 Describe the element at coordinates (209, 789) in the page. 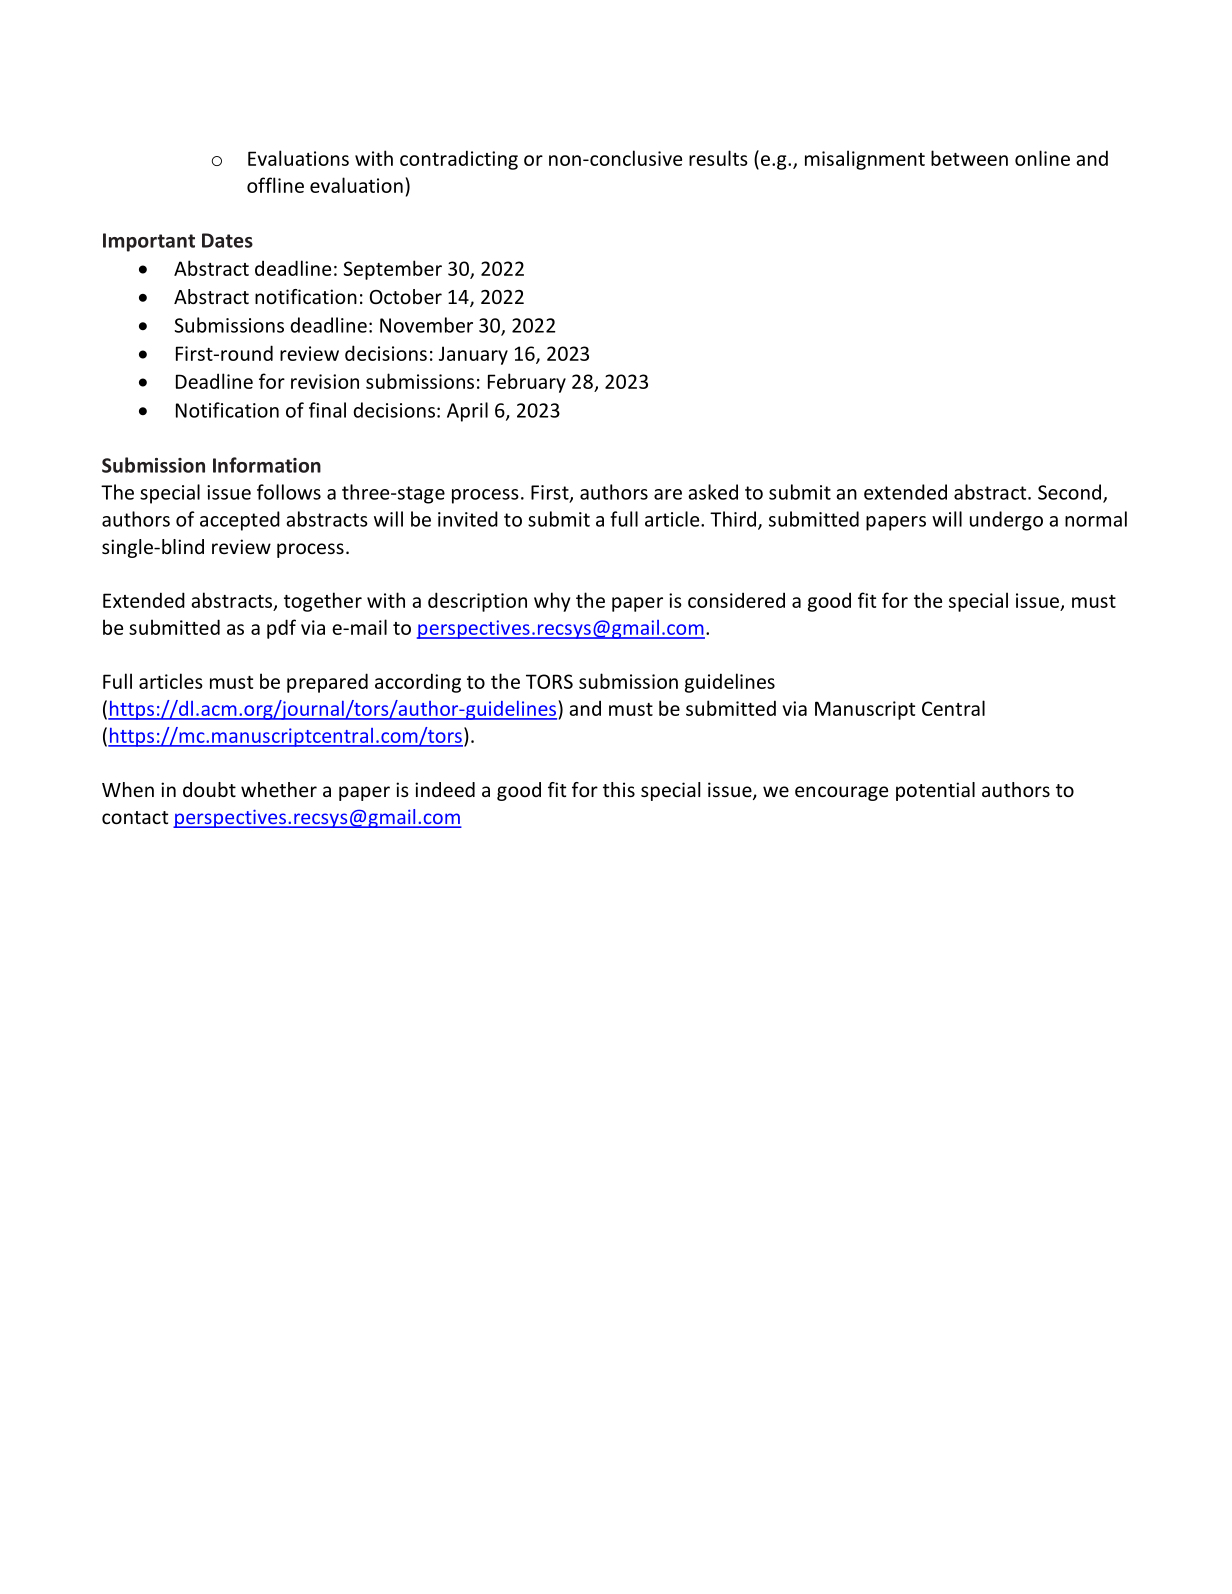

I see `doubt` at that location.
